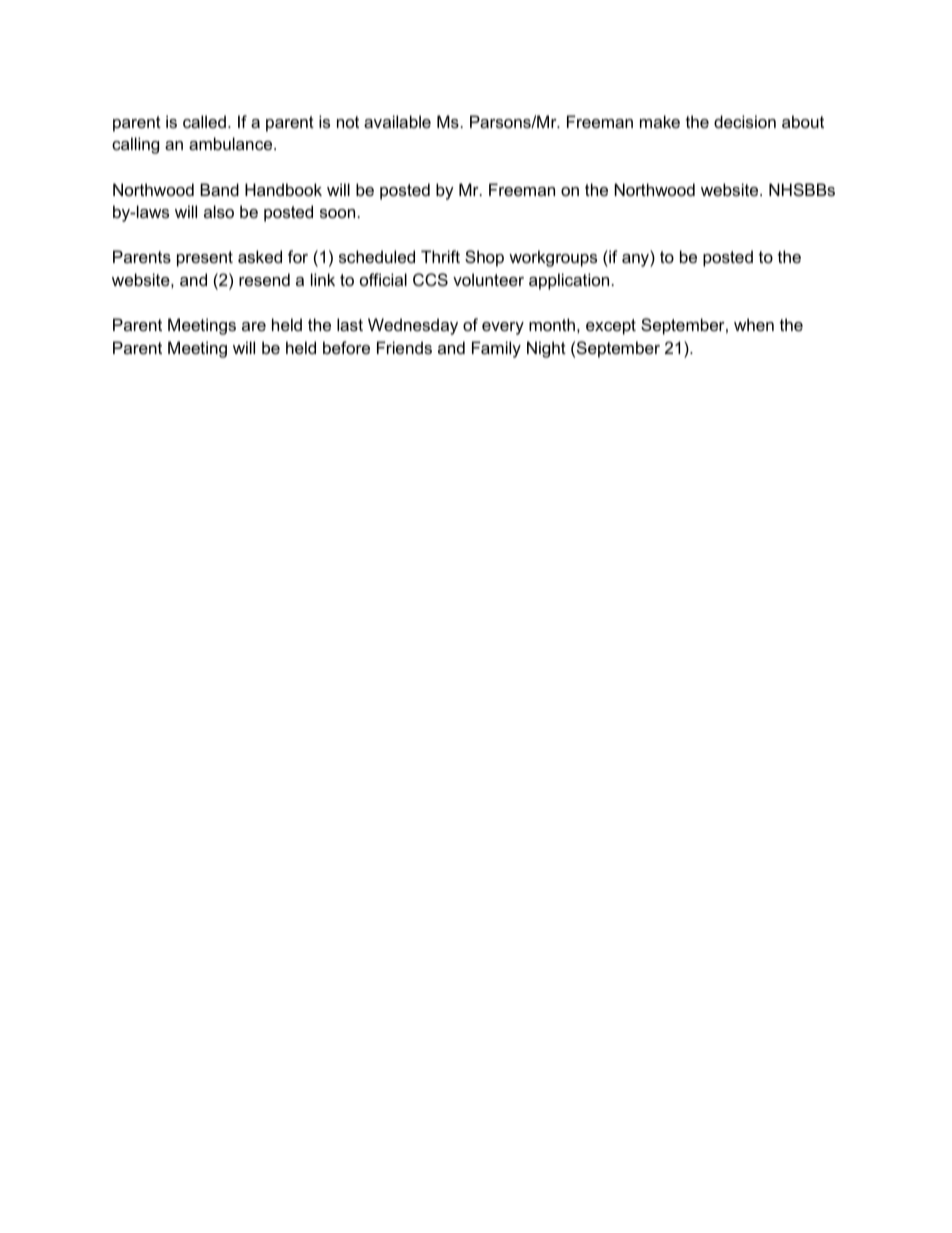 This page has width=952, height=1233. I want to click on soon, so click(337, 213).
